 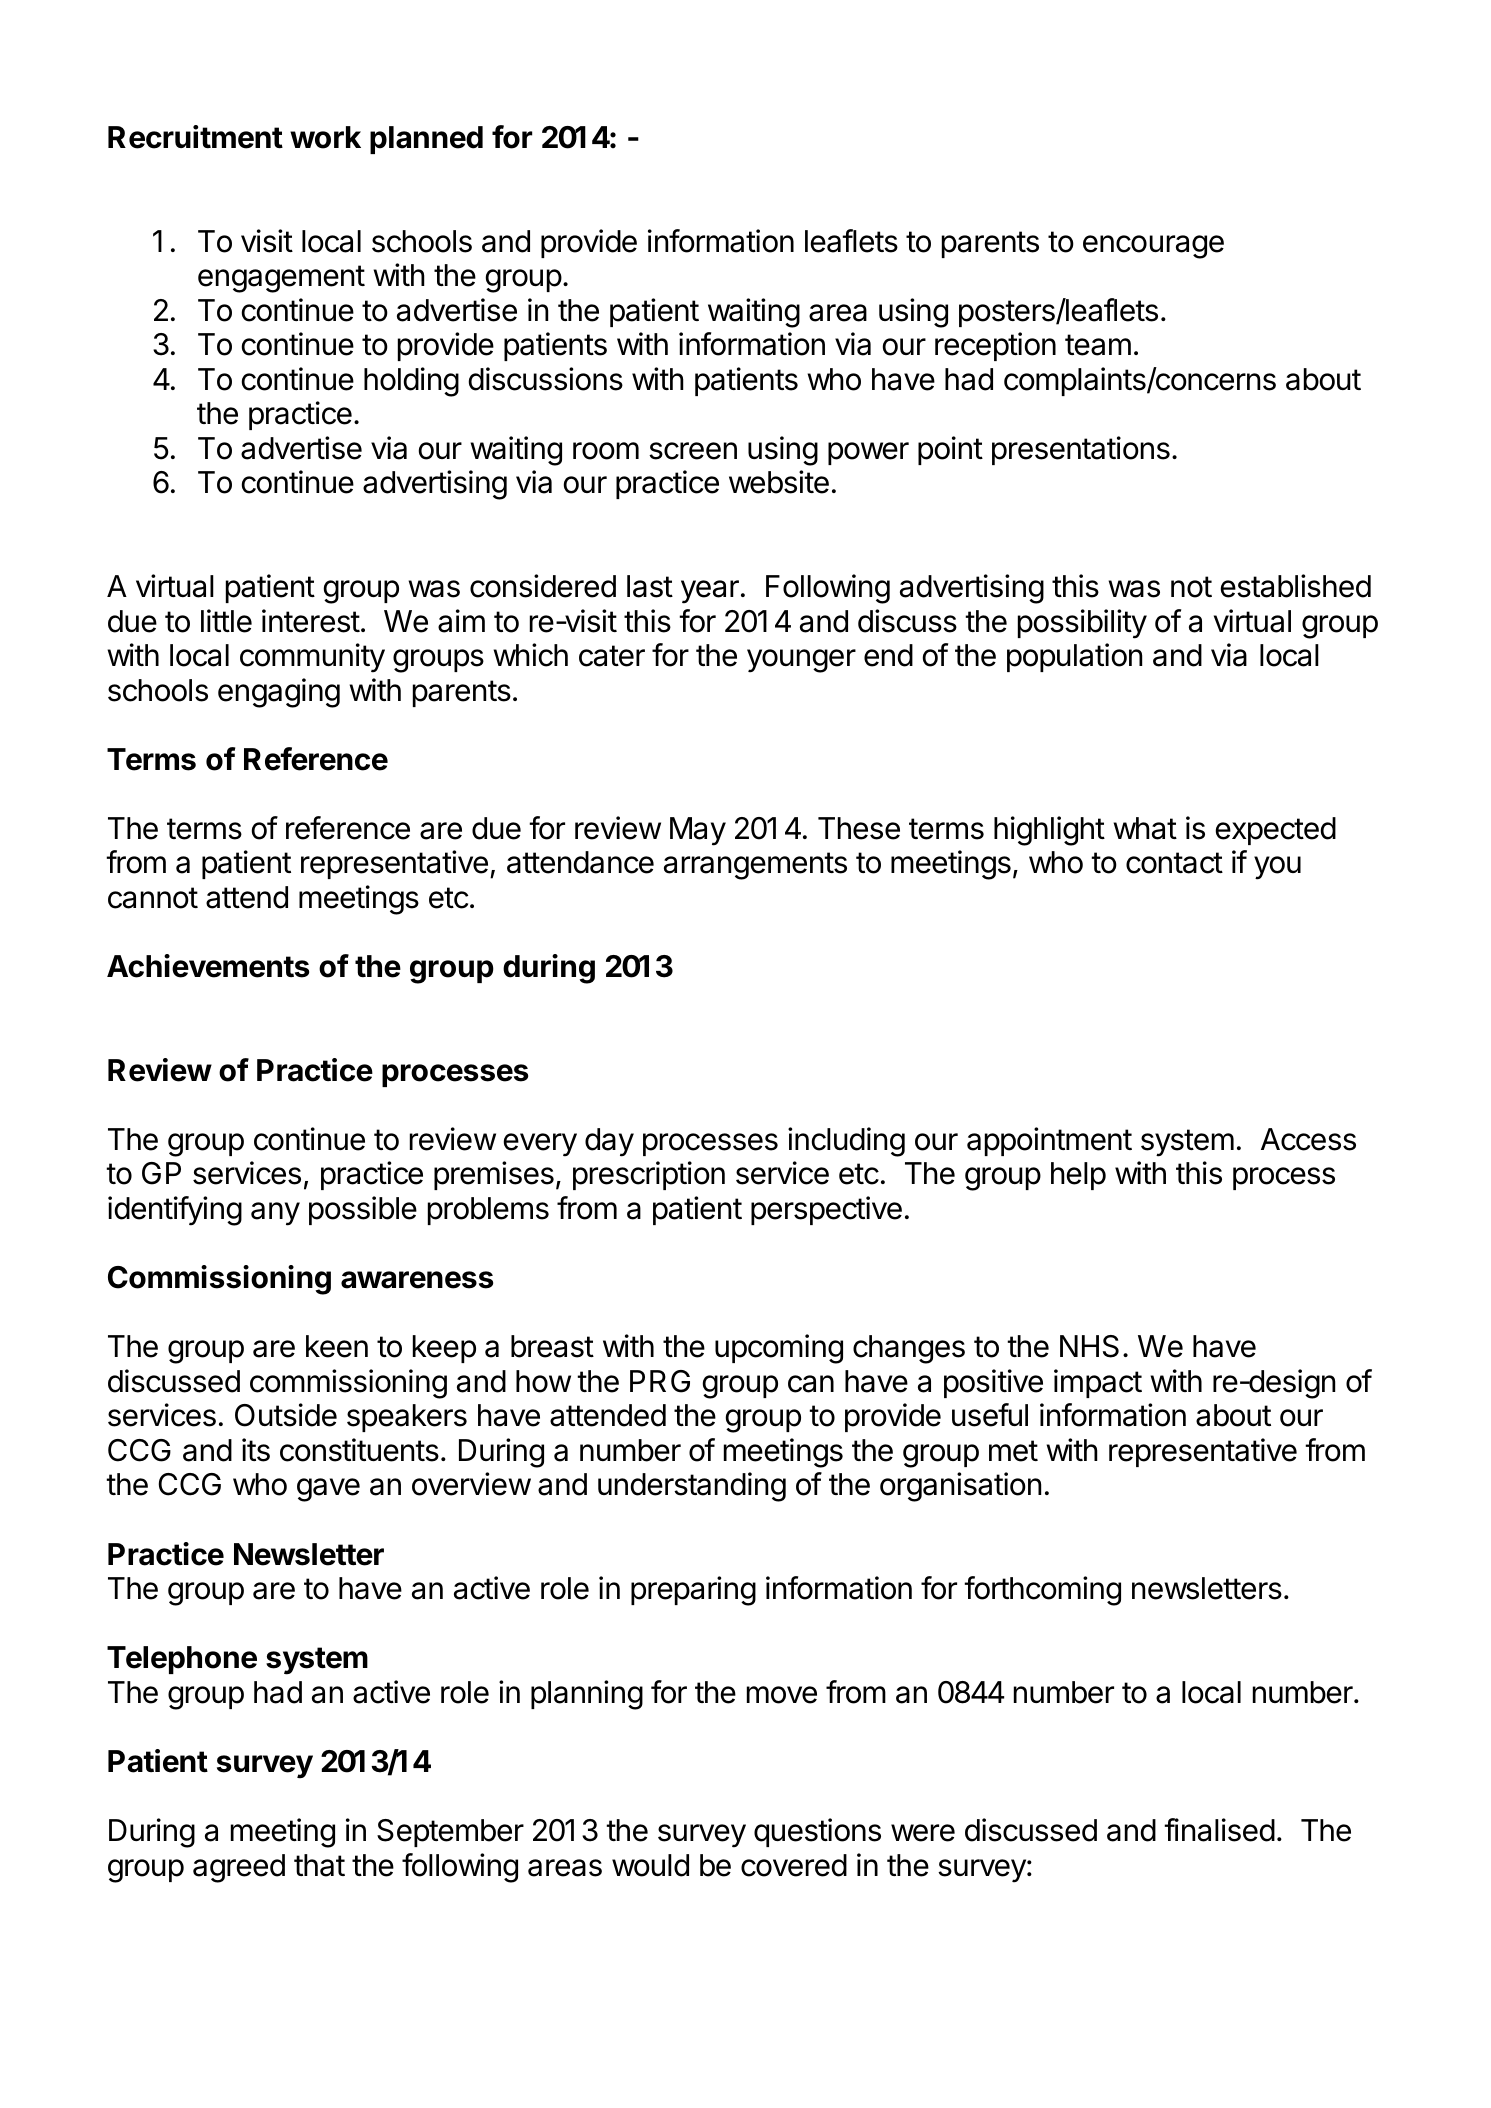 What do you see at coordinates (311, 621) in the document?
I see `interest` at bounding box center [311, 621].
